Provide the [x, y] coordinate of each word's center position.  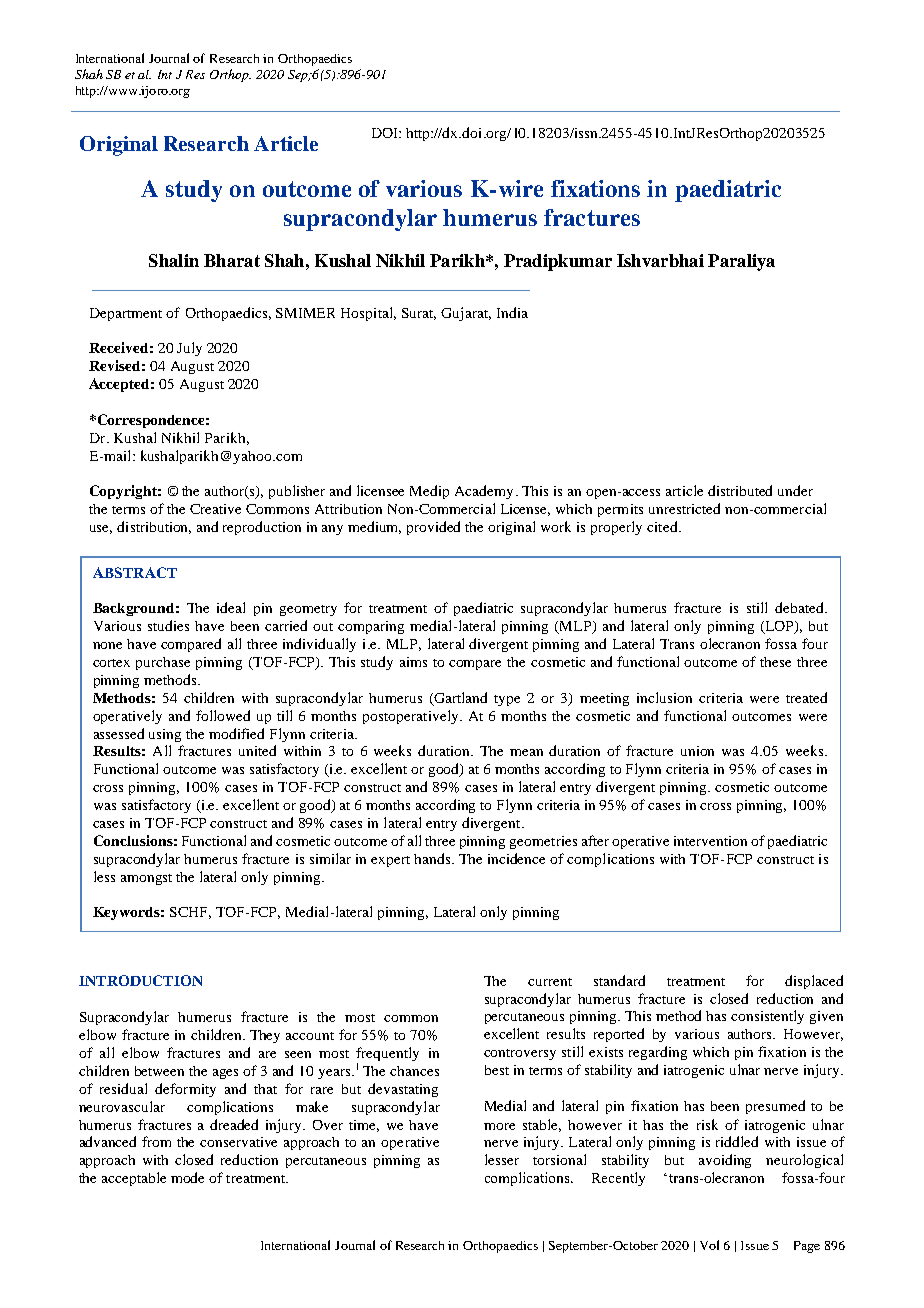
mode [187, 1177]
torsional [559, 1159]
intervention [710, 841]
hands [433, 858]
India [512, 312]
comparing [371, 627]
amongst [146, 879]
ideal [231, 607]
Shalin [174, 260]
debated [800, 607]
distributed [740, 490]
